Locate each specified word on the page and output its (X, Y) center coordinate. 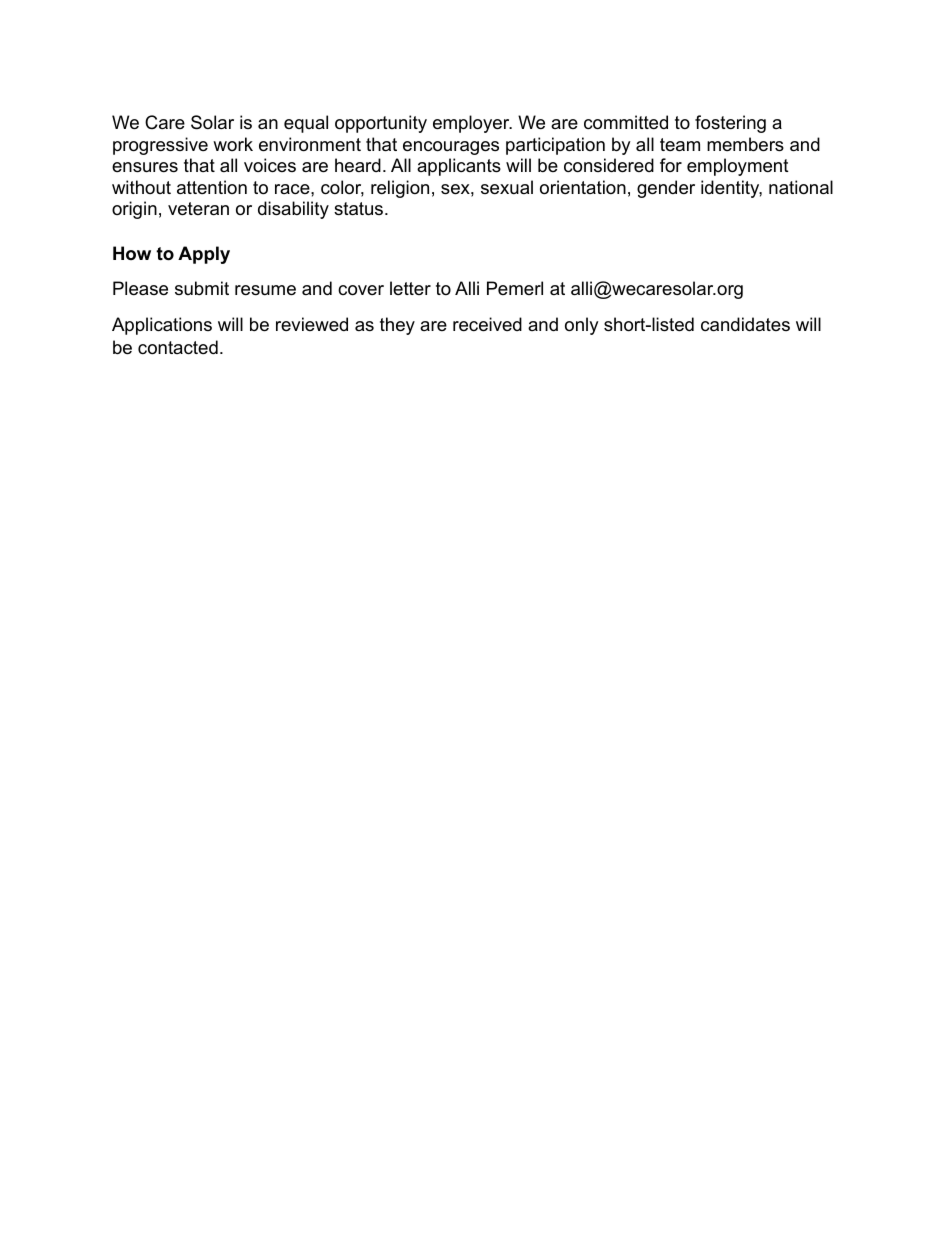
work (233, 144)
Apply (204, 255)
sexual (507, 187)
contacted (178, 347)
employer (472, 124)
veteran (198, 209)
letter (410, 288)
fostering (730, 124)
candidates (745, 324)
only (582, 326)
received (487, 324)
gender (666, 189)
